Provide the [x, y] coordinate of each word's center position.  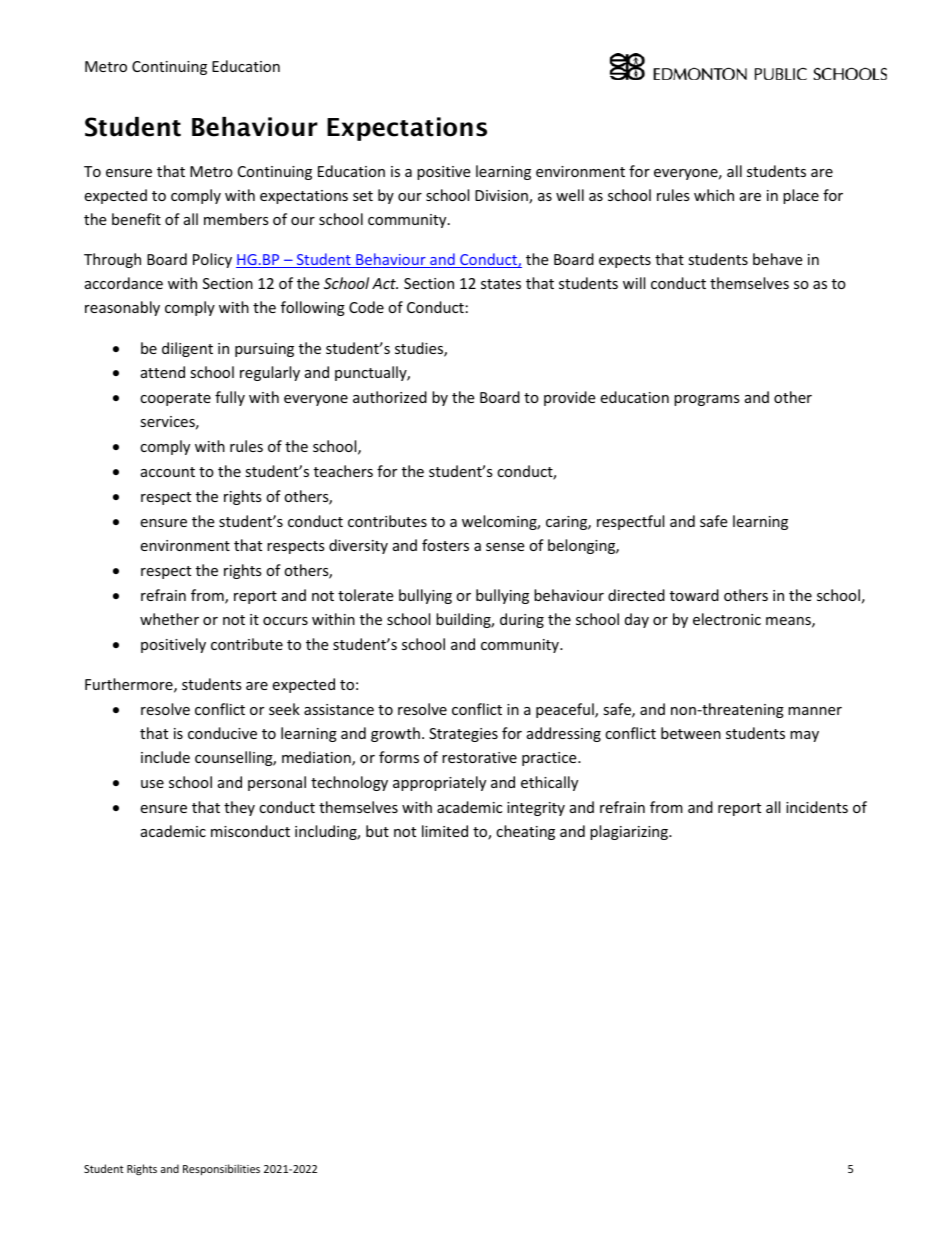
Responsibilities [221, 1169]
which [714, 195]
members [236, 219]
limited [445, 831]
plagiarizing [630, 832]
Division [502, 197]
